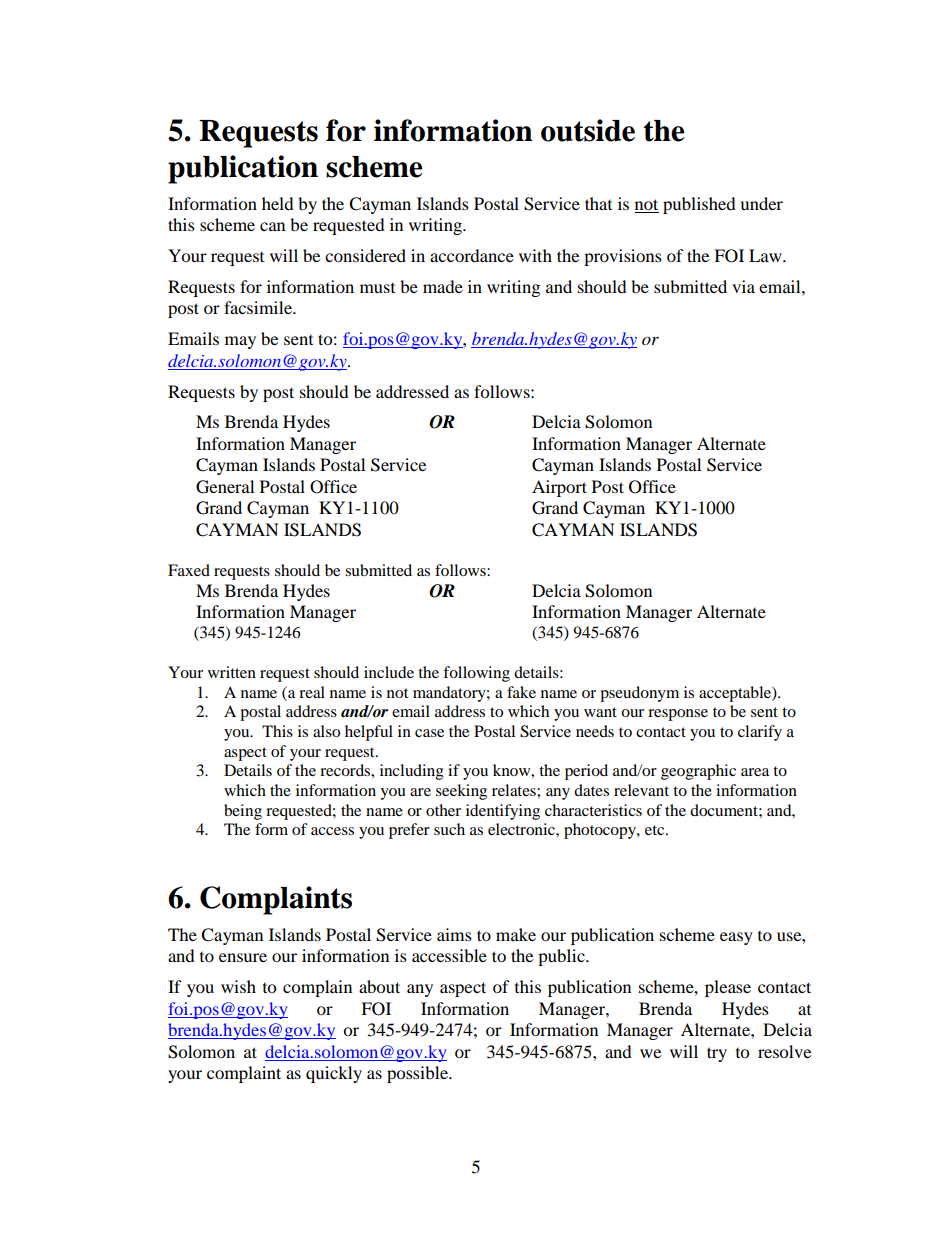 This screenshot has height=1233, width=952. I want to click on geographic, so click(698, 772).
